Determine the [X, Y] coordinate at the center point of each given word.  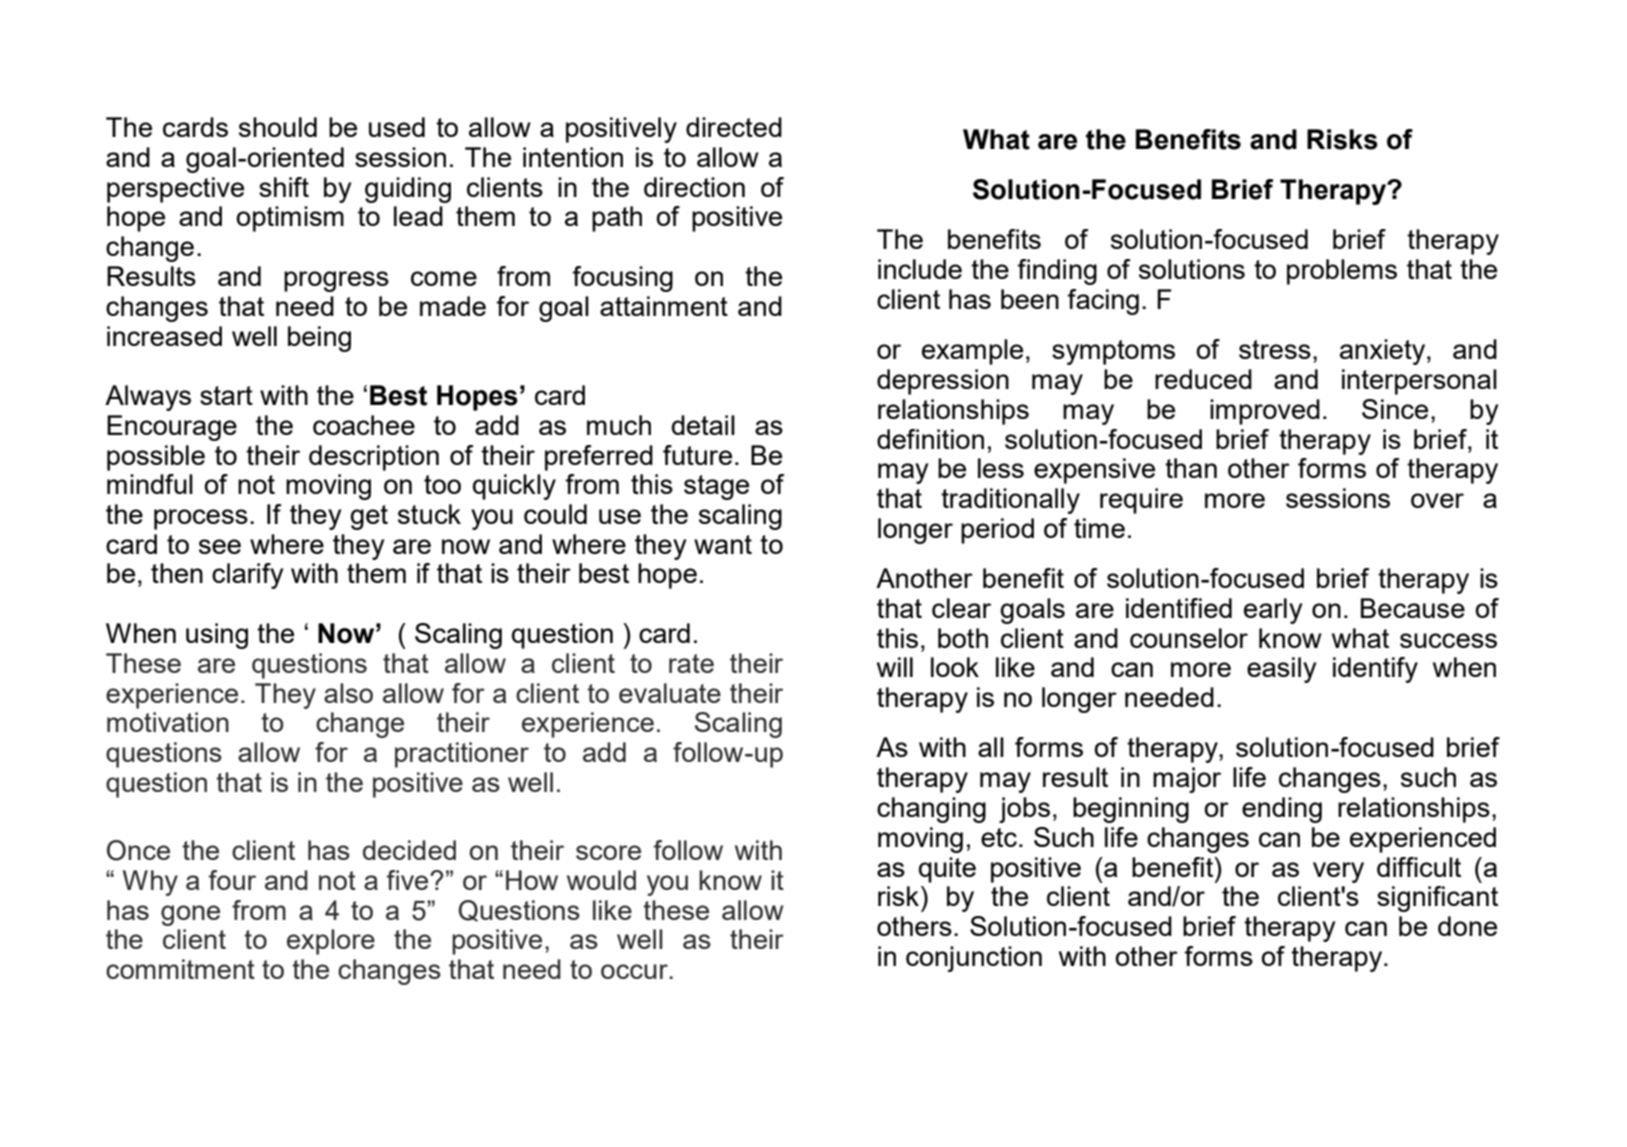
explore [331, 942]
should [278, 127]
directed [734, 127]
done [1467, 926]
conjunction [974, 959]
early [1273, 611]
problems [1342, 272]
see [220, 546]
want [723, 544]
